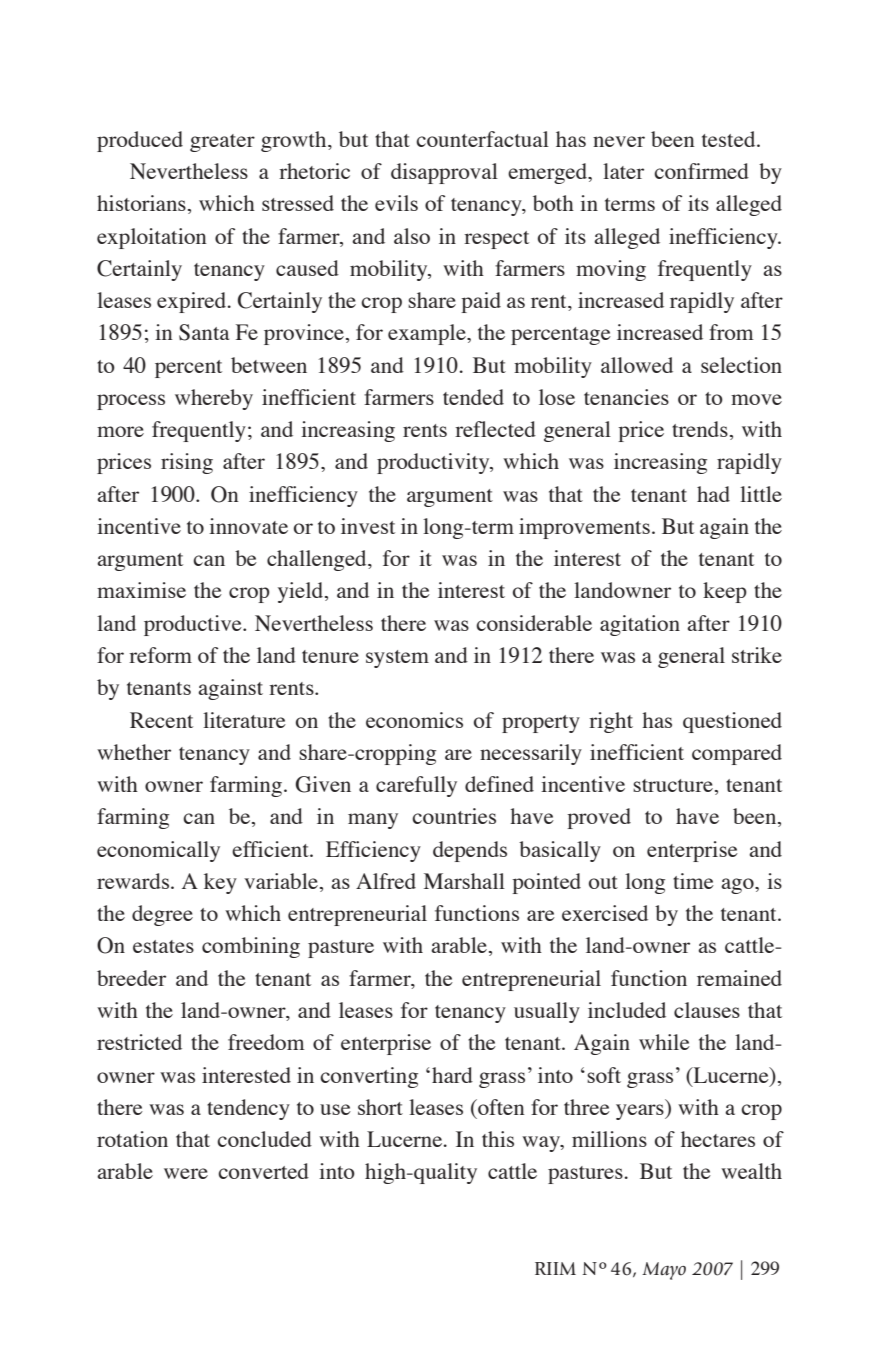  I want to click on greater, so click(222, 143).
